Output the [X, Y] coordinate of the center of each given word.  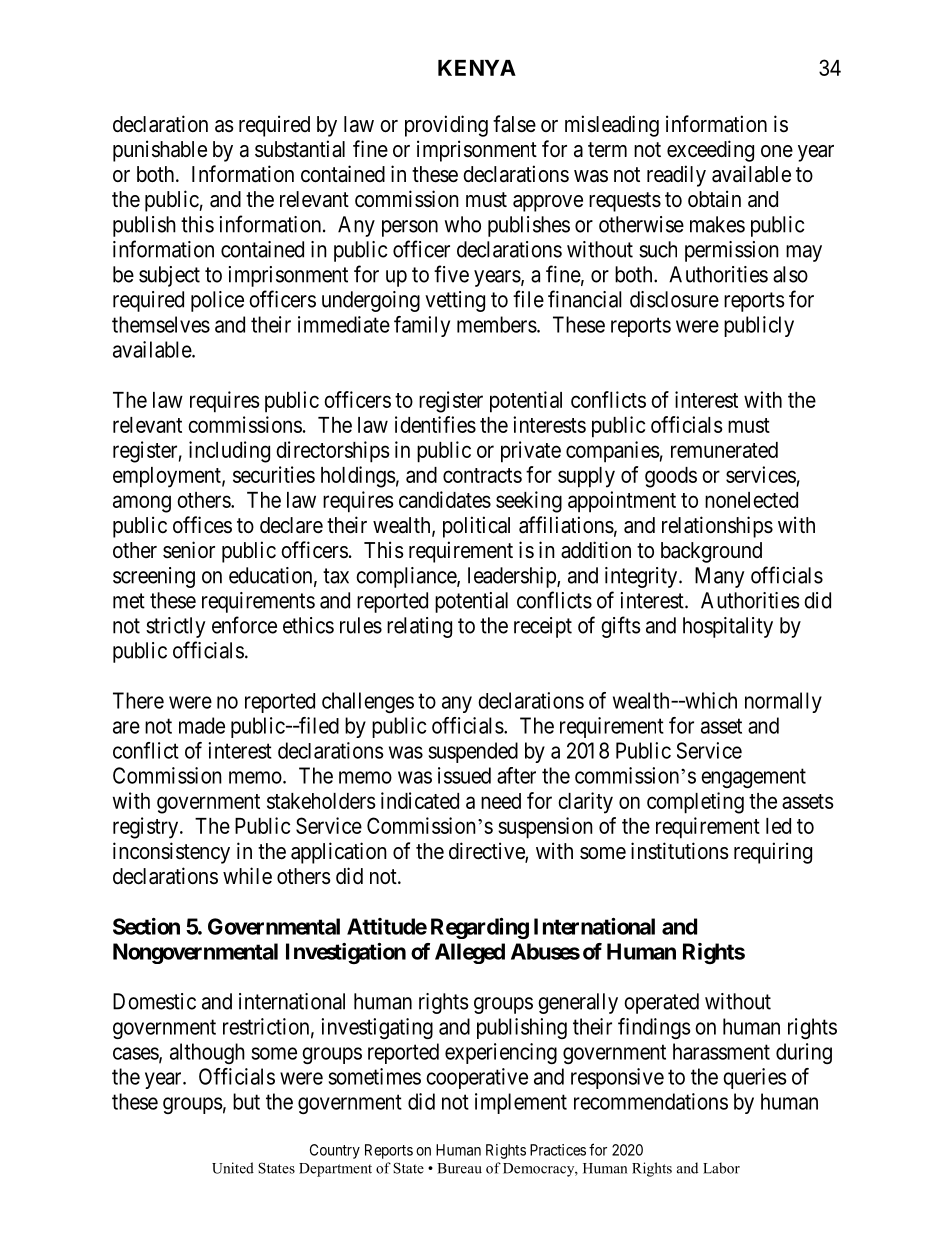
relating [419, 627]
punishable [160, 151]
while [247, 876]
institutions [680, 851]
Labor [721, 1168]
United [233, 1168]
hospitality [728, 627]
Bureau [459, 1168]
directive [487, 852]
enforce [244, 625]
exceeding [710, 151]
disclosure [674, 299]
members [497, 324]
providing [446, 126]
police [217, 301]
